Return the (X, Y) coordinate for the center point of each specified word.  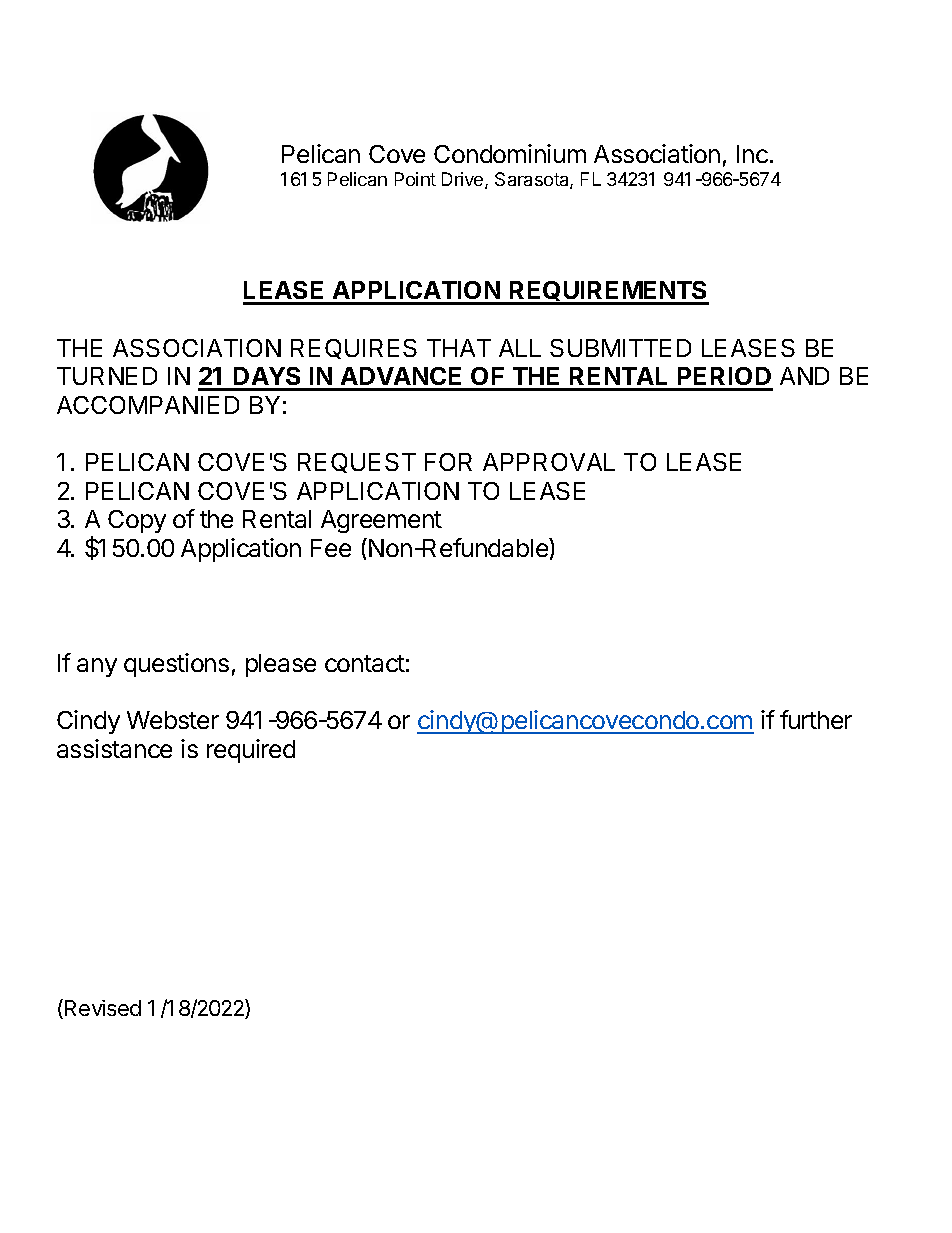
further (816, 719)
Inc (752, 154)
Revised (103, 1008)
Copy (137, 521)
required (251, 751)
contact (365, 663)
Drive (464, 180)
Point (415, 179)
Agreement (381, 521)
